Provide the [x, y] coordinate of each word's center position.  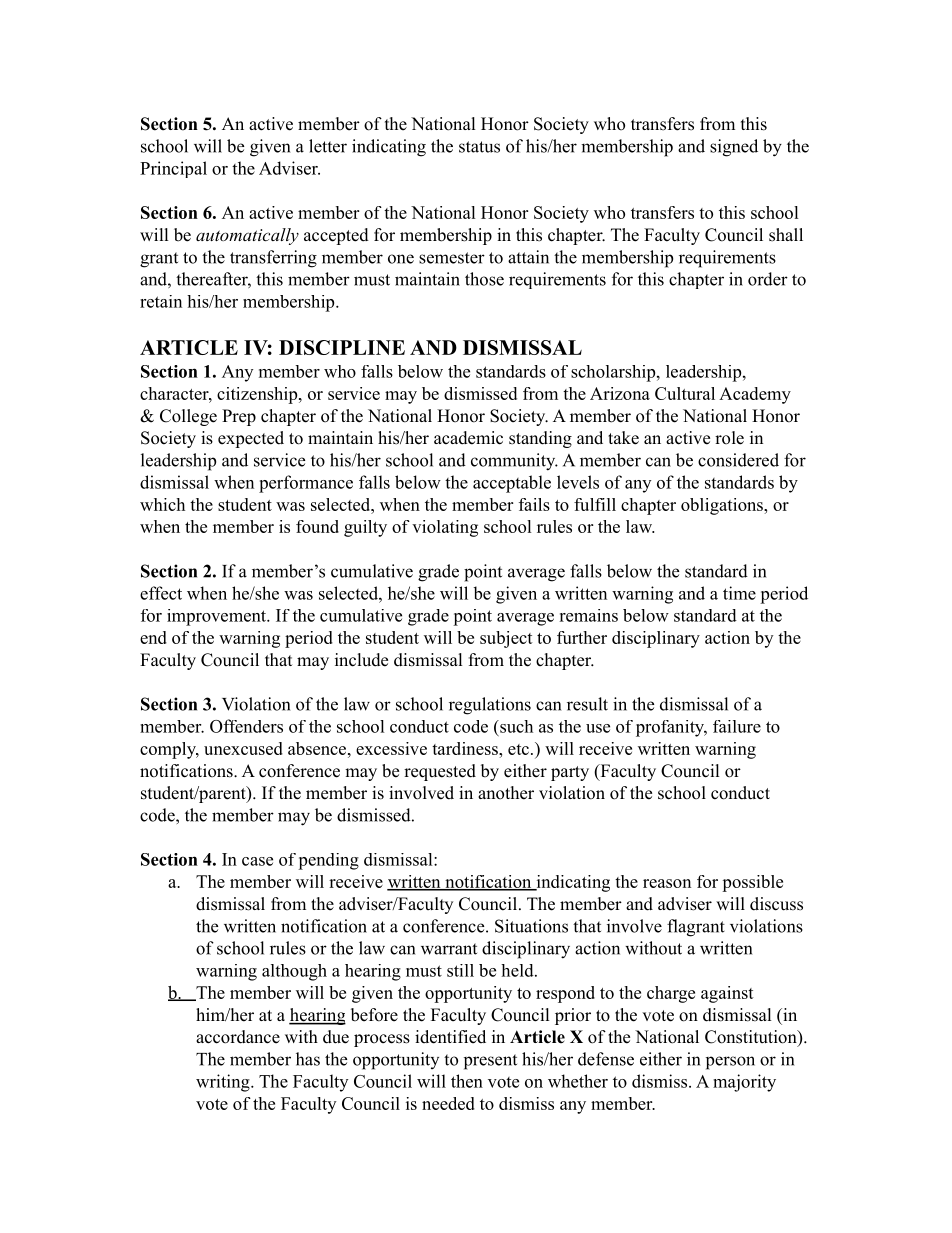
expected [251, 439]
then [467, 1081]
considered [738, 460]
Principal [173, 169]
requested [440, 772]
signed [734, 148]
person [730, 1063]
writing [224, 1083]
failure [737, 726]
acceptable [512, 484]
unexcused [243, 748]
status [479, 147]
